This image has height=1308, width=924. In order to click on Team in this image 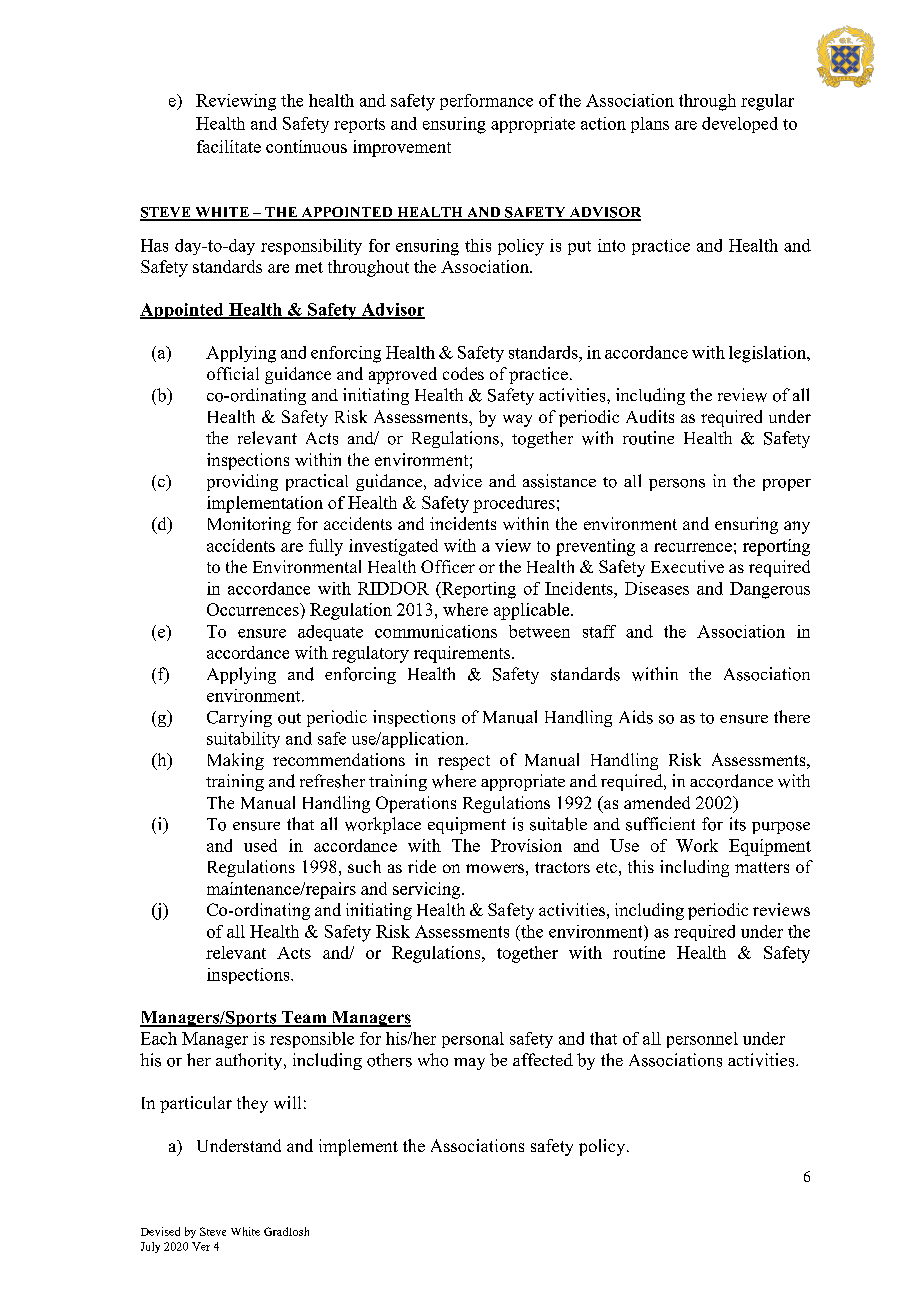, I will do `click(304, 1018)`.
